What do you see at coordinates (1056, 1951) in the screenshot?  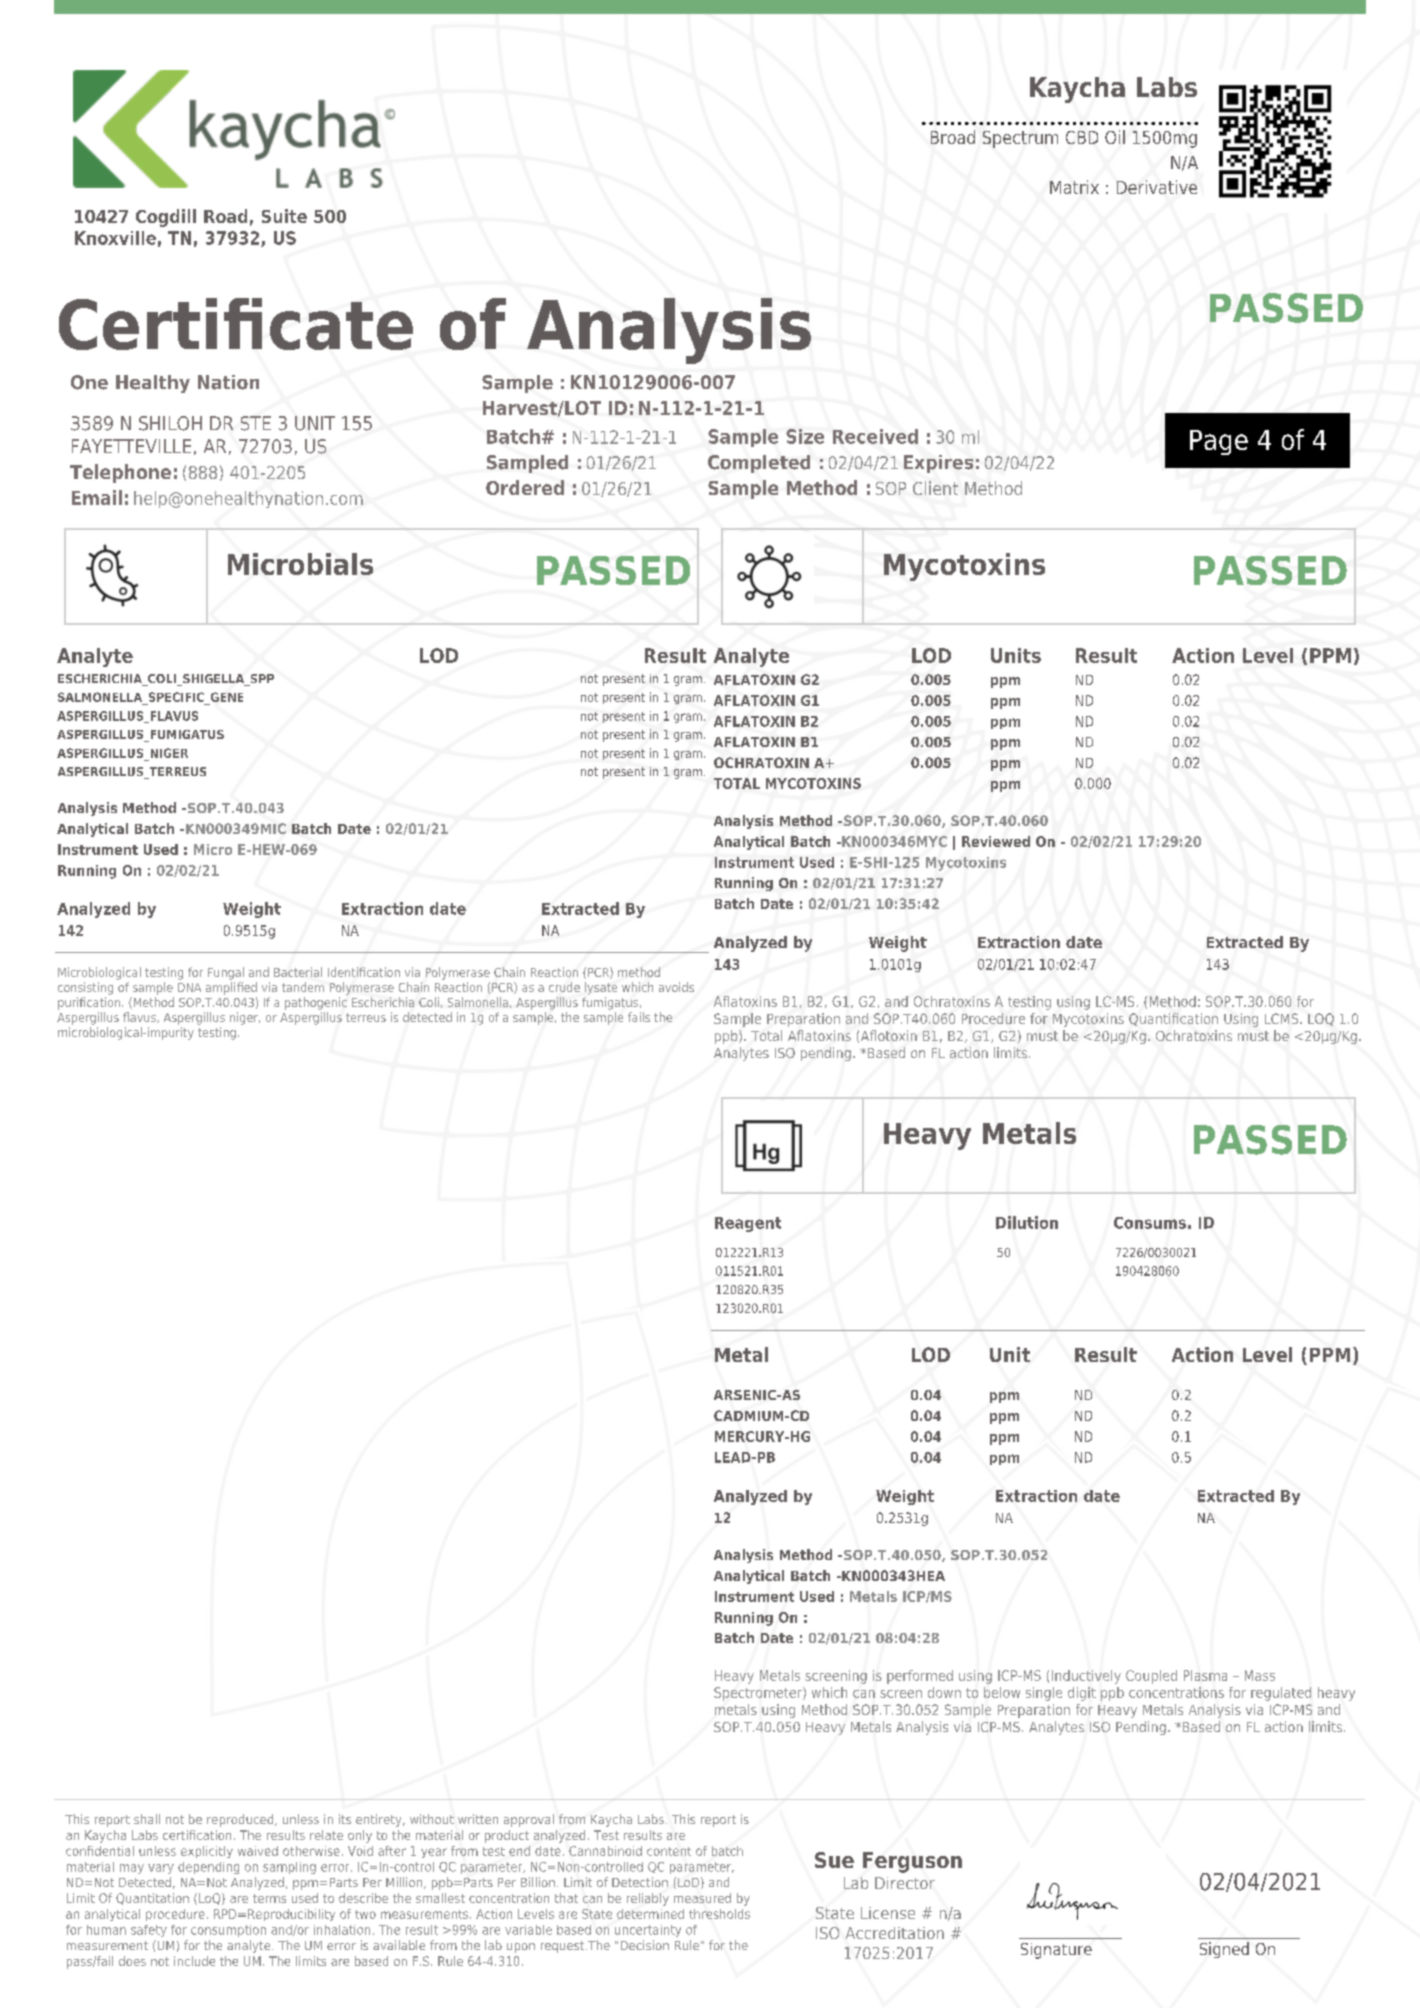 I see `Signature` at bounding box center [1056, 1951].
